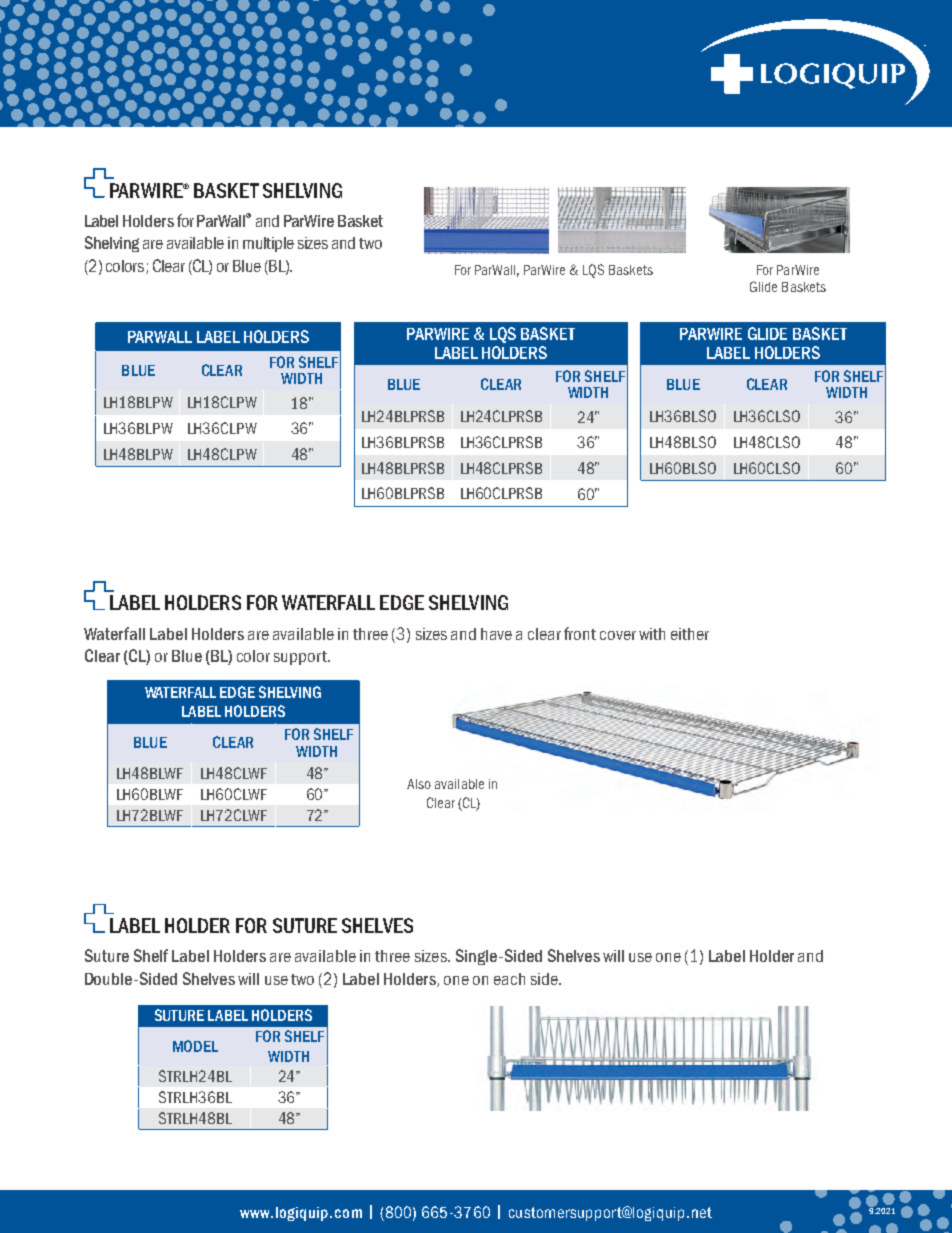  Describe the element at coordinates (496, 634) in the image. I see `have` at that location.
